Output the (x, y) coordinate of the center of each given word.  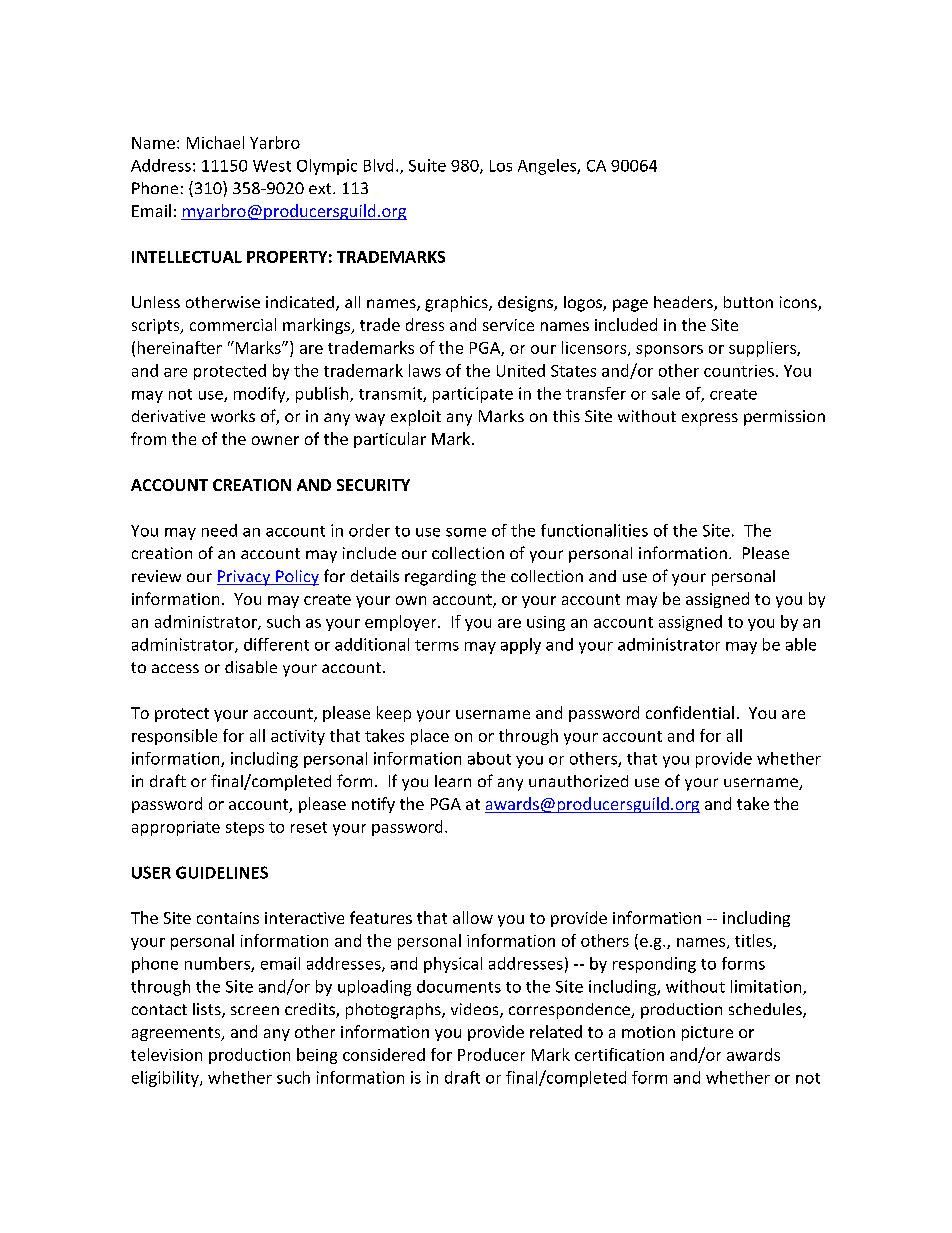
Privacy (245, 578)
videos (476, 1010)
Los (501, 166)
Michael (215, 142)
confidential (690, 712)
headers (684, 303)
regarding (440, 578)
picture (707, 1033)
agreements (177, 1034)
